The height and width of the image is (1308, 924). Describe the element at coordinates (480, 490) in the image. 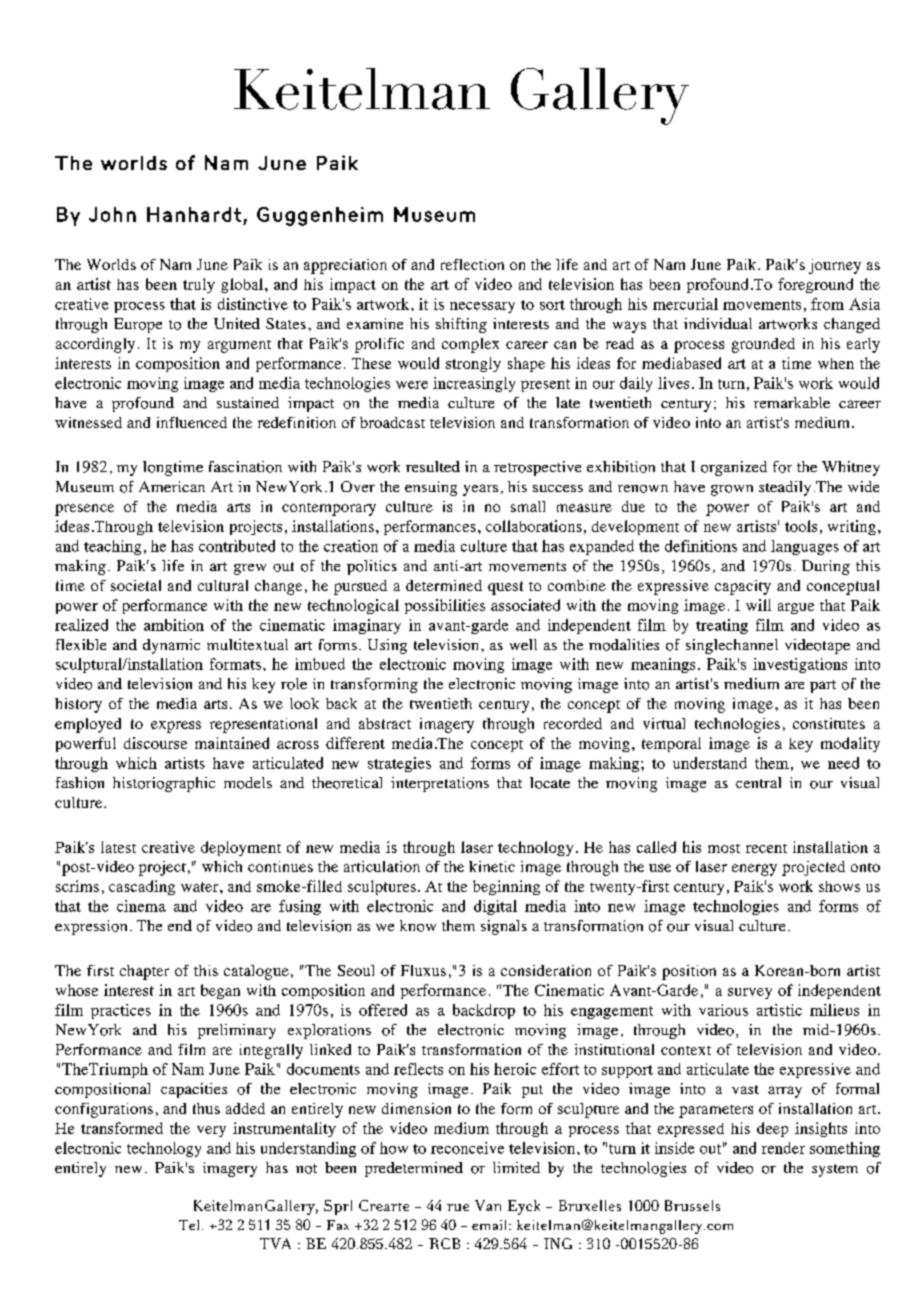

I see `years` at that location.
